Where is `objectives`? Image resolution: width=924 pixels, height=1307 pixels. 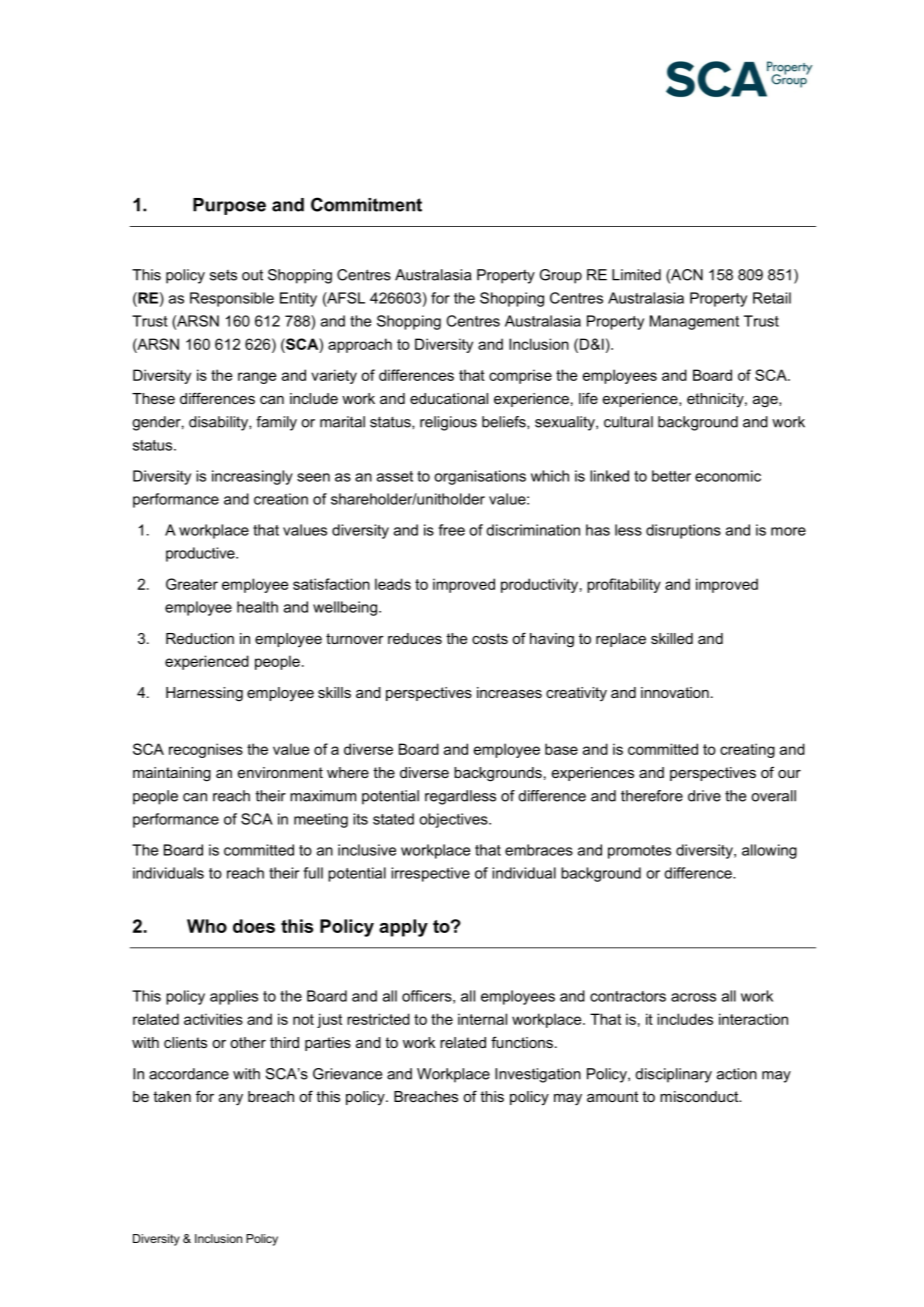
objectives is located at coordinates (454, 820).
